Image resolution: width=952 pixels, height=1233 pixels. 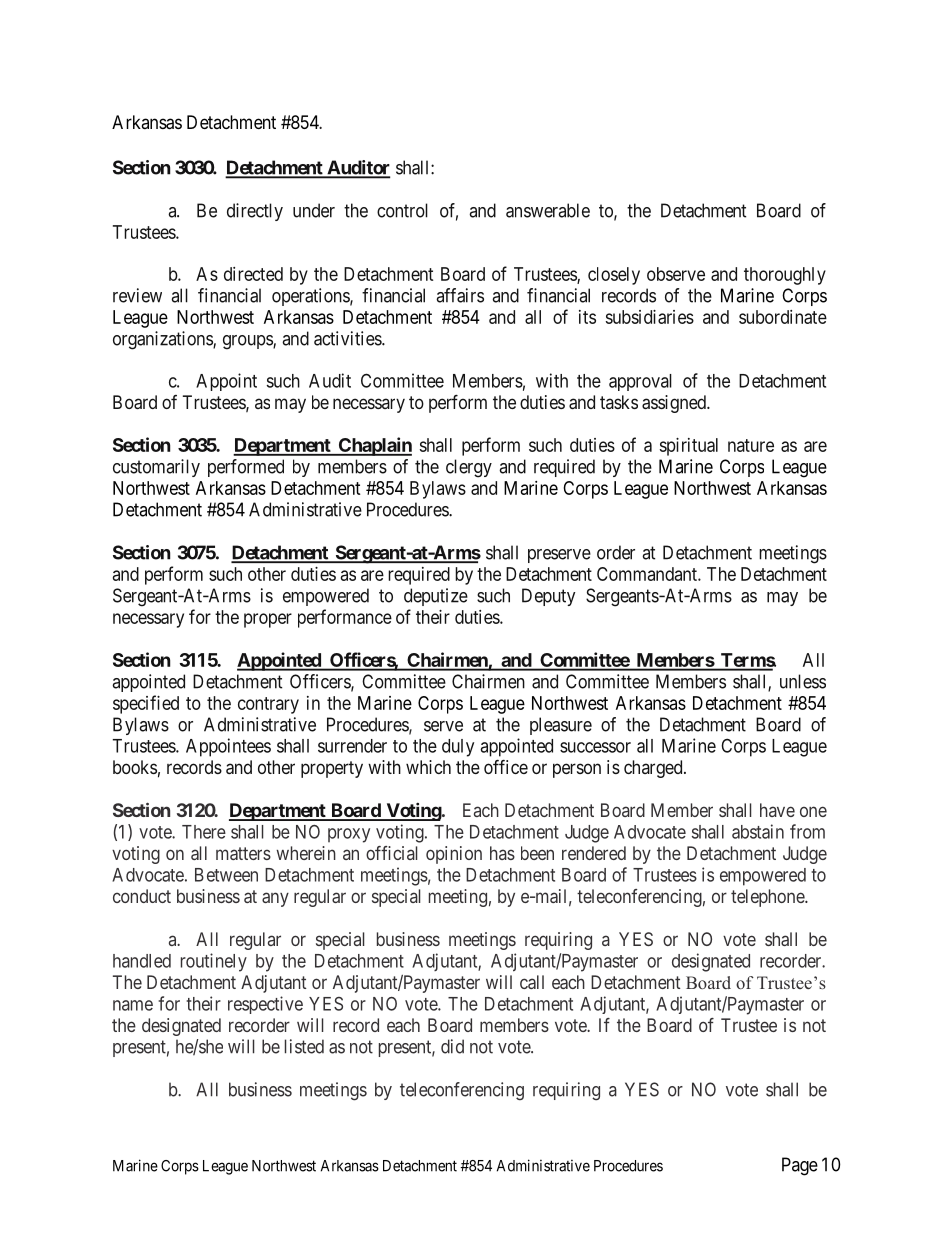 What do you see at coordinates (785, 276) in the image?
I see `thoroughly` at bounding box center [785, 276].
